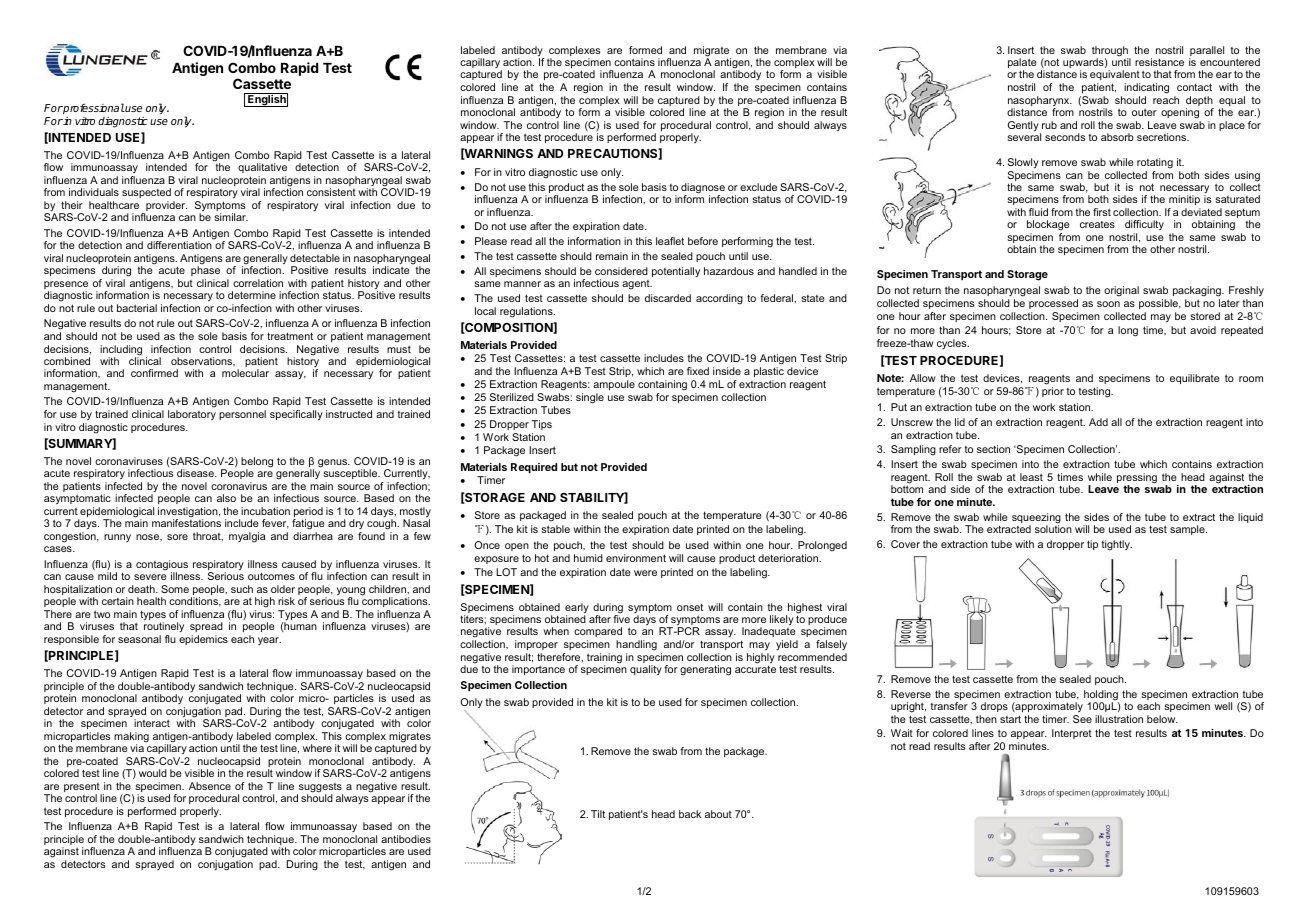  Describe the element at coordinates (1098, 422) in the screenshot. I see `Add` at that location.
